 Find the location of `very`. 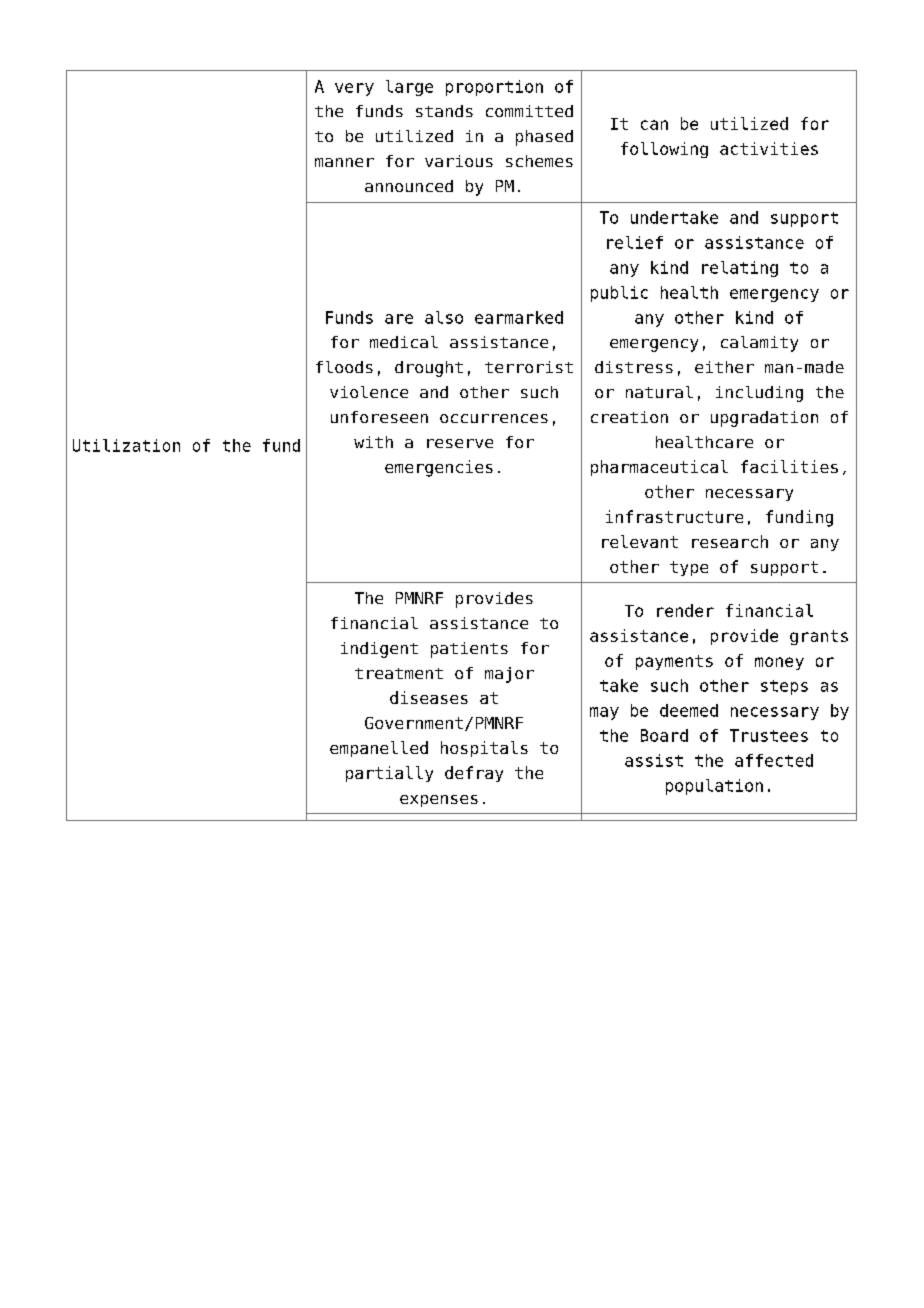

very is located at coordinates (354, 89).
